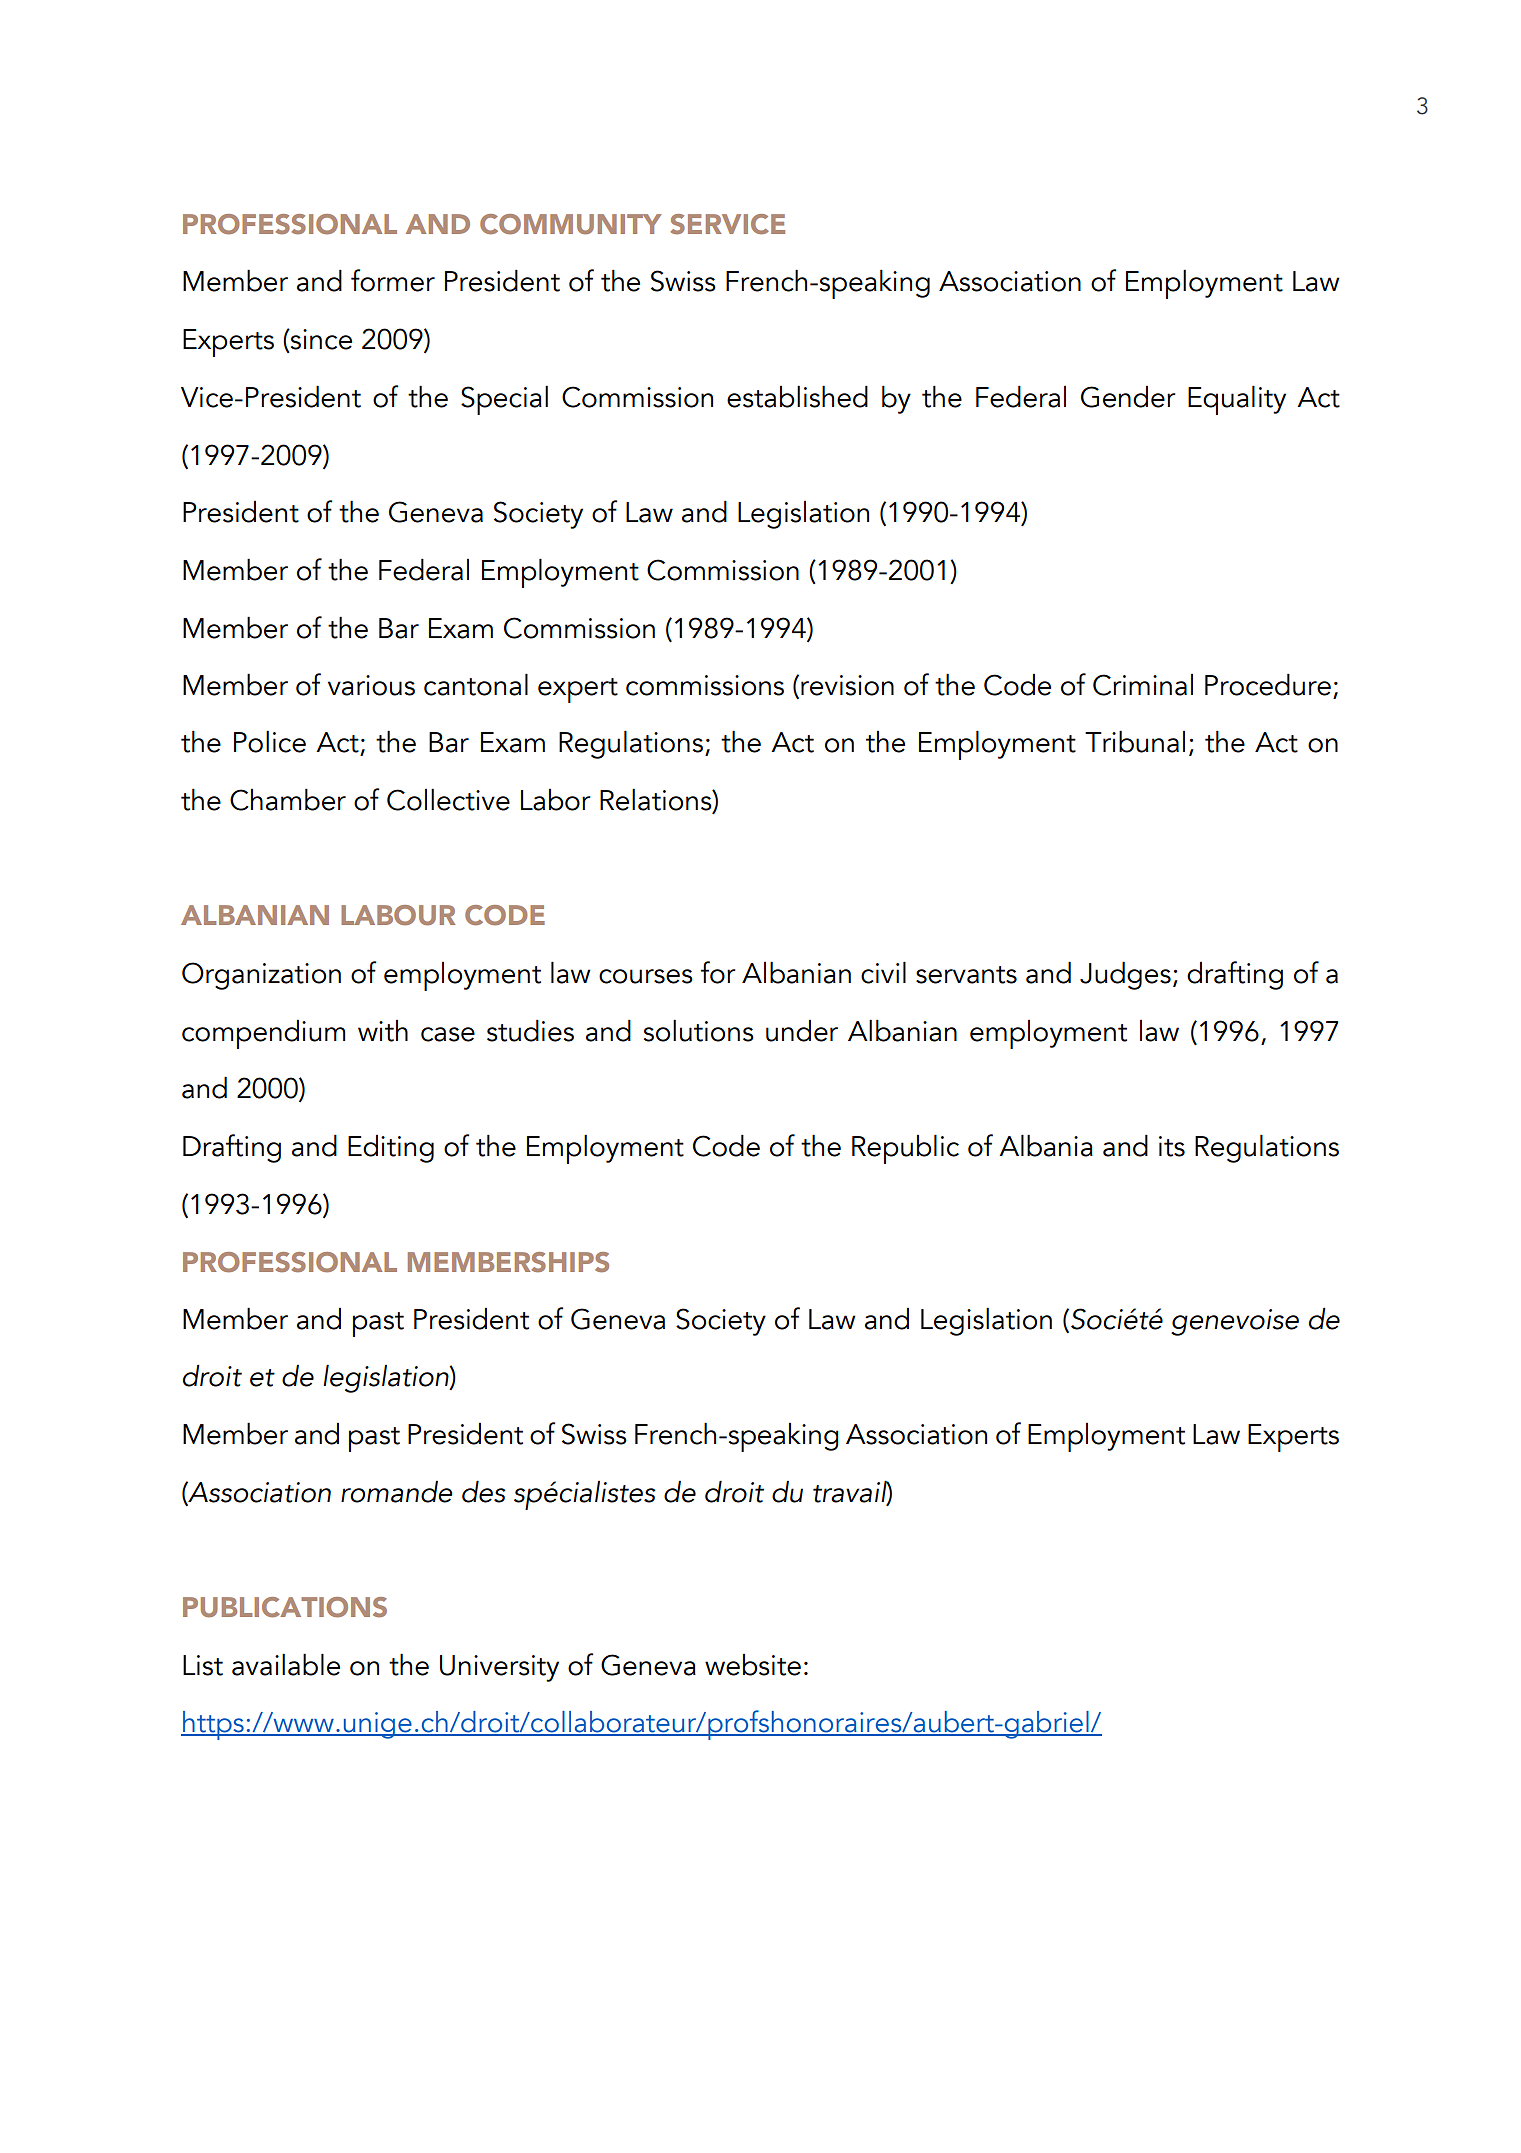  What do you see at coordinates (285, 1607) in the page?
I see `PUBLICATIONS` at bounding box center [285, 1607].
